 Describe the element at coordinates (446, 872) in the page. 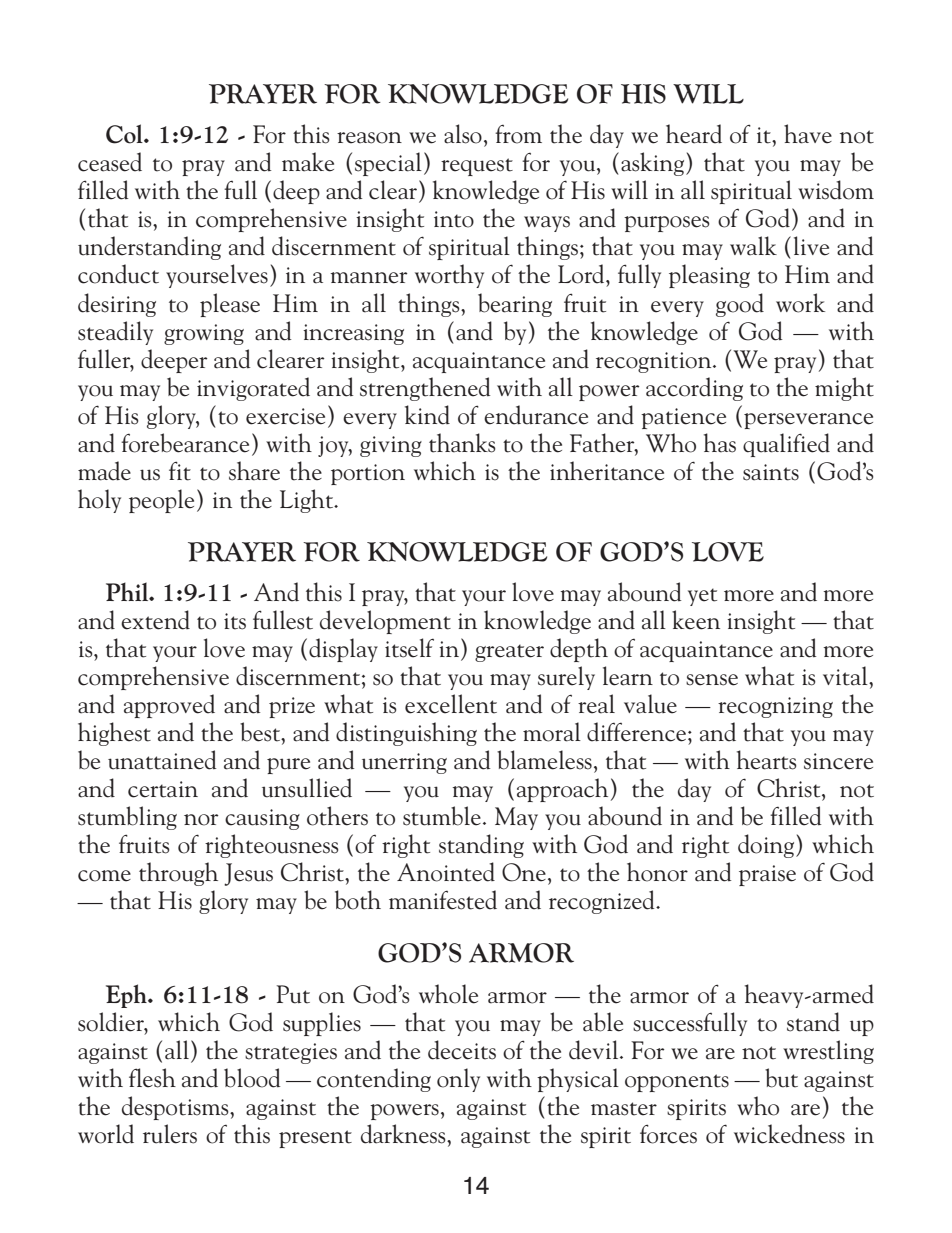

I see `Anointed` at that location.
